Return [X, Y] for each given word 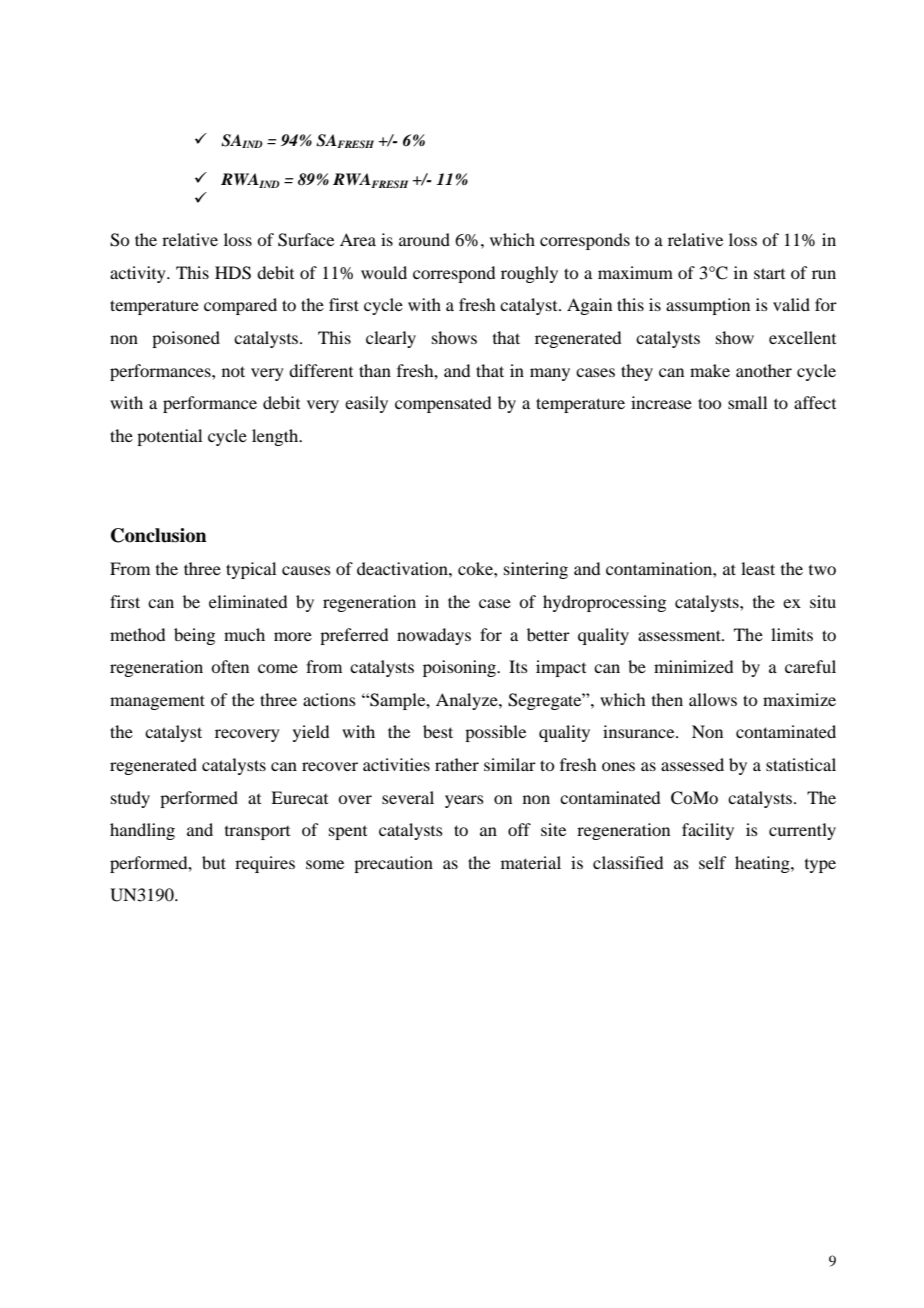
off [519, 829]
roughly [529, 274]
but [214, 862]
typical [251, 570]
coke [476, 568]
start [769, 273]
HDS [233, 273]
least [758, 568]
